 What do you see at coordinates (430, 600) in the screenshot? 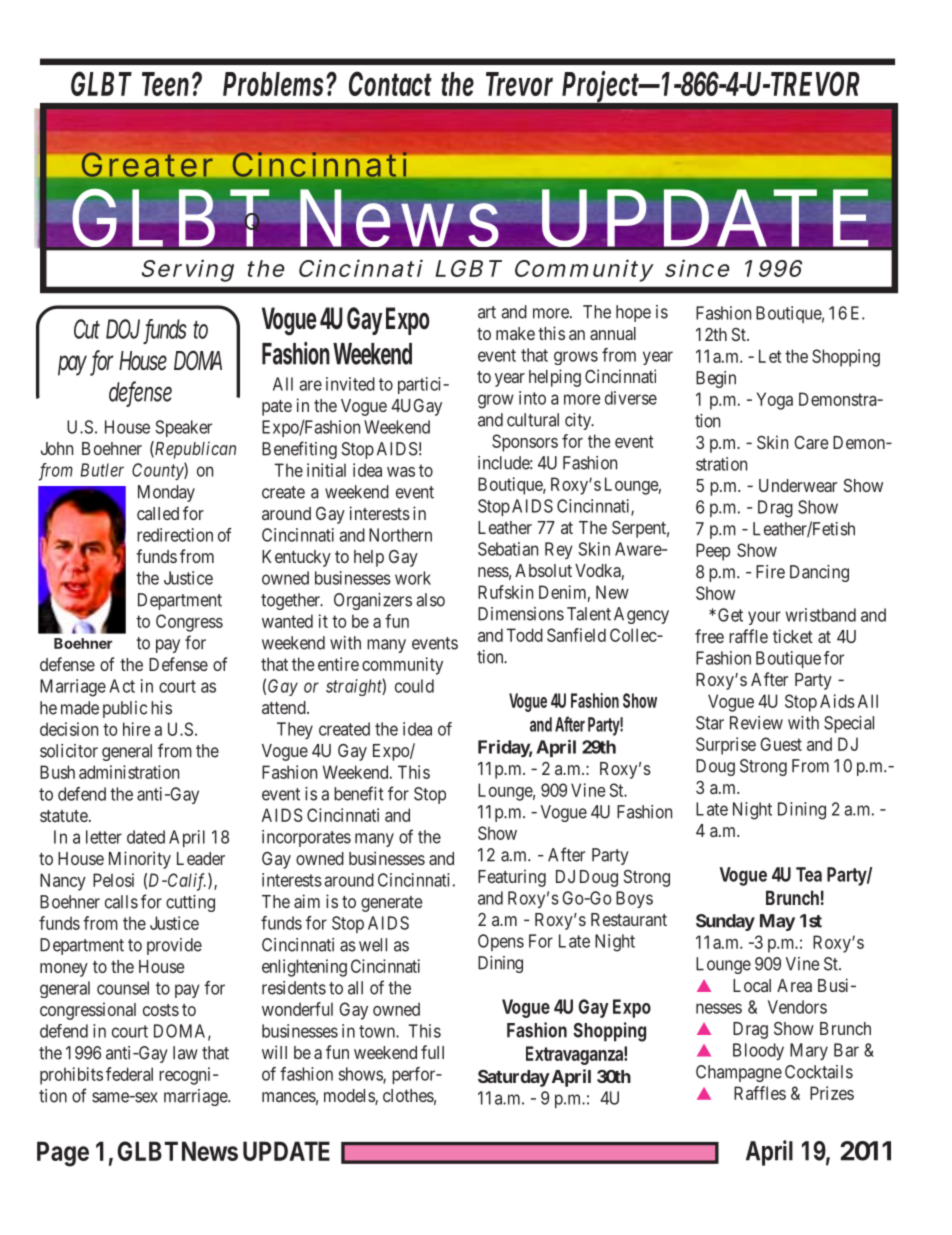
I see `also` at bounding box center [430, 600].
